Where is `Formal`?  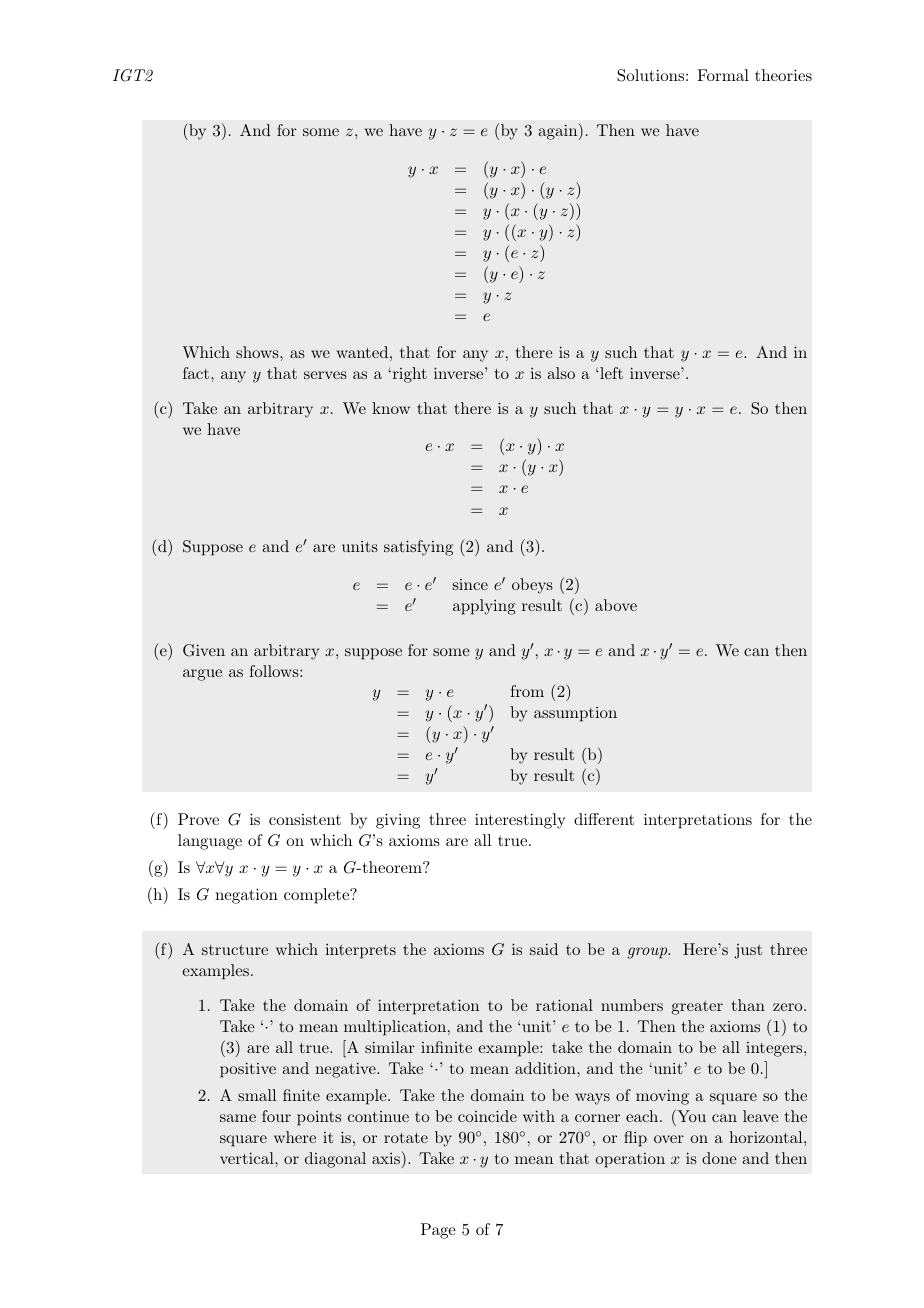 Formal is located at coordinates (723, 75).
